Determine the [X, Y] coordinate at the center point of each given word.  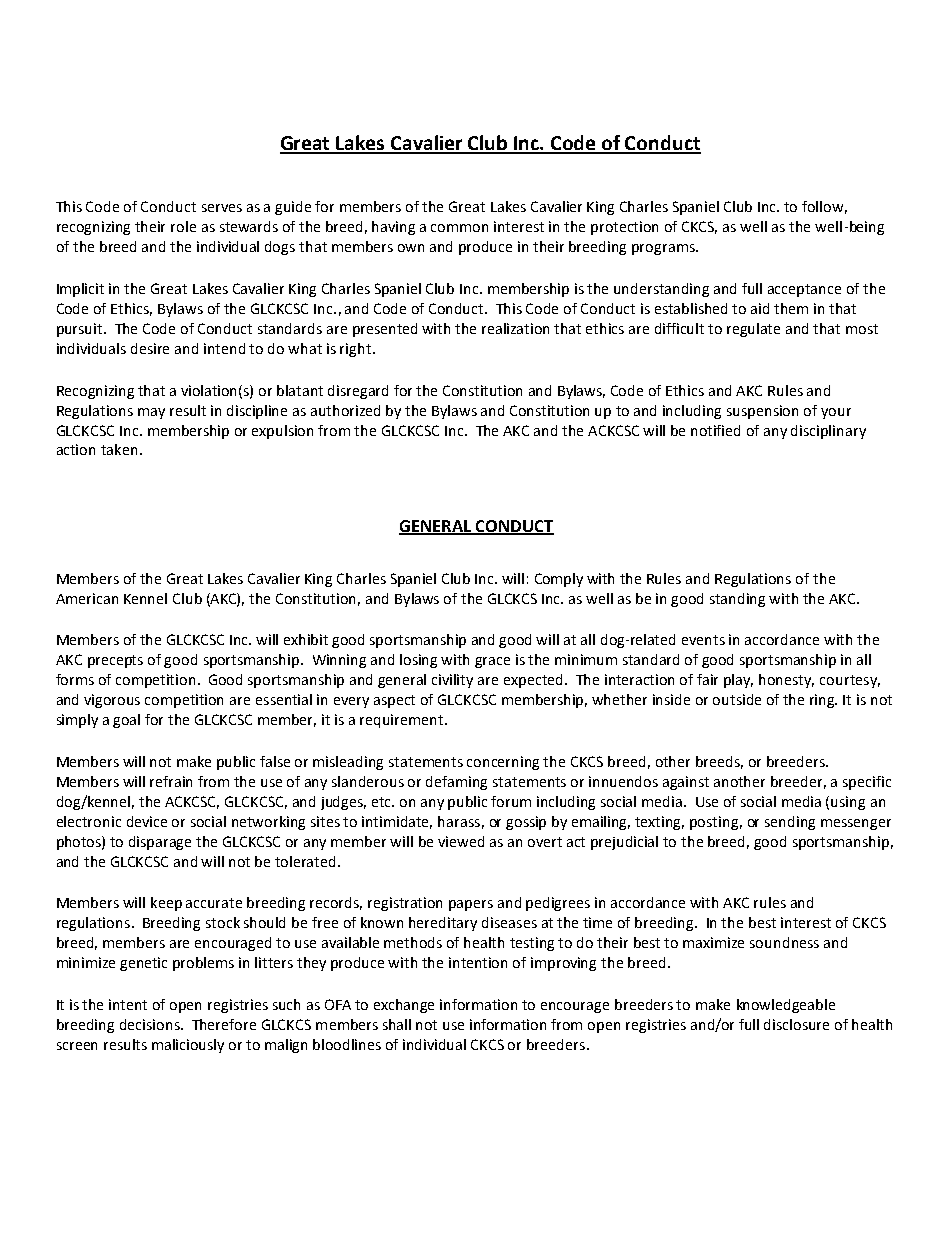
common [459, 228]
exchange [404, 1006]
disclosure [796, 1024]
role [183, 226]
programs [664, 249]
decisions [151, 1024]
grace [492, 662]
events [703, 640]
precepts [115, 661]
